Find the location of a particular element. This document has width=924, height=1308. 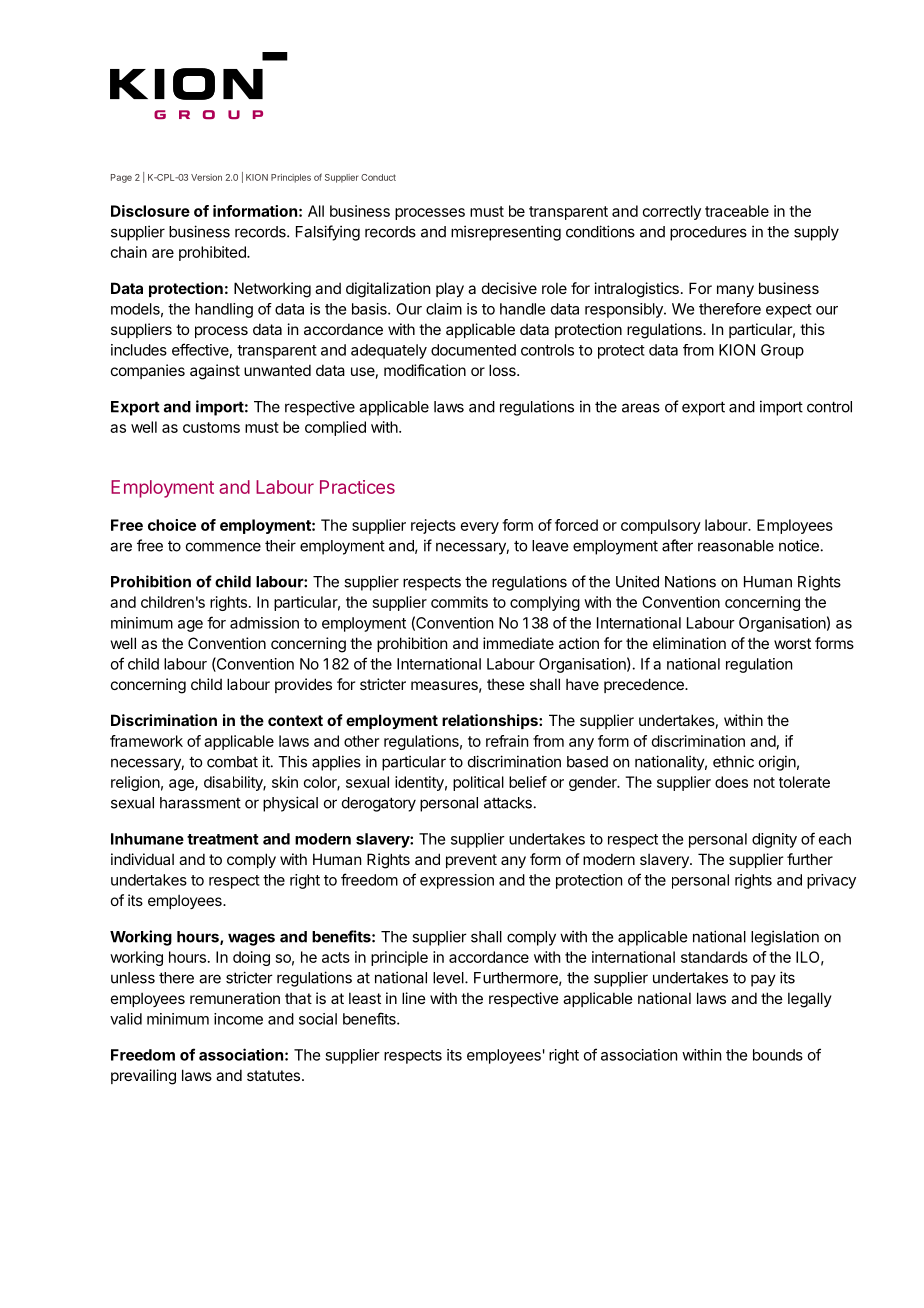

income is located at coordinates (238, 1019).
